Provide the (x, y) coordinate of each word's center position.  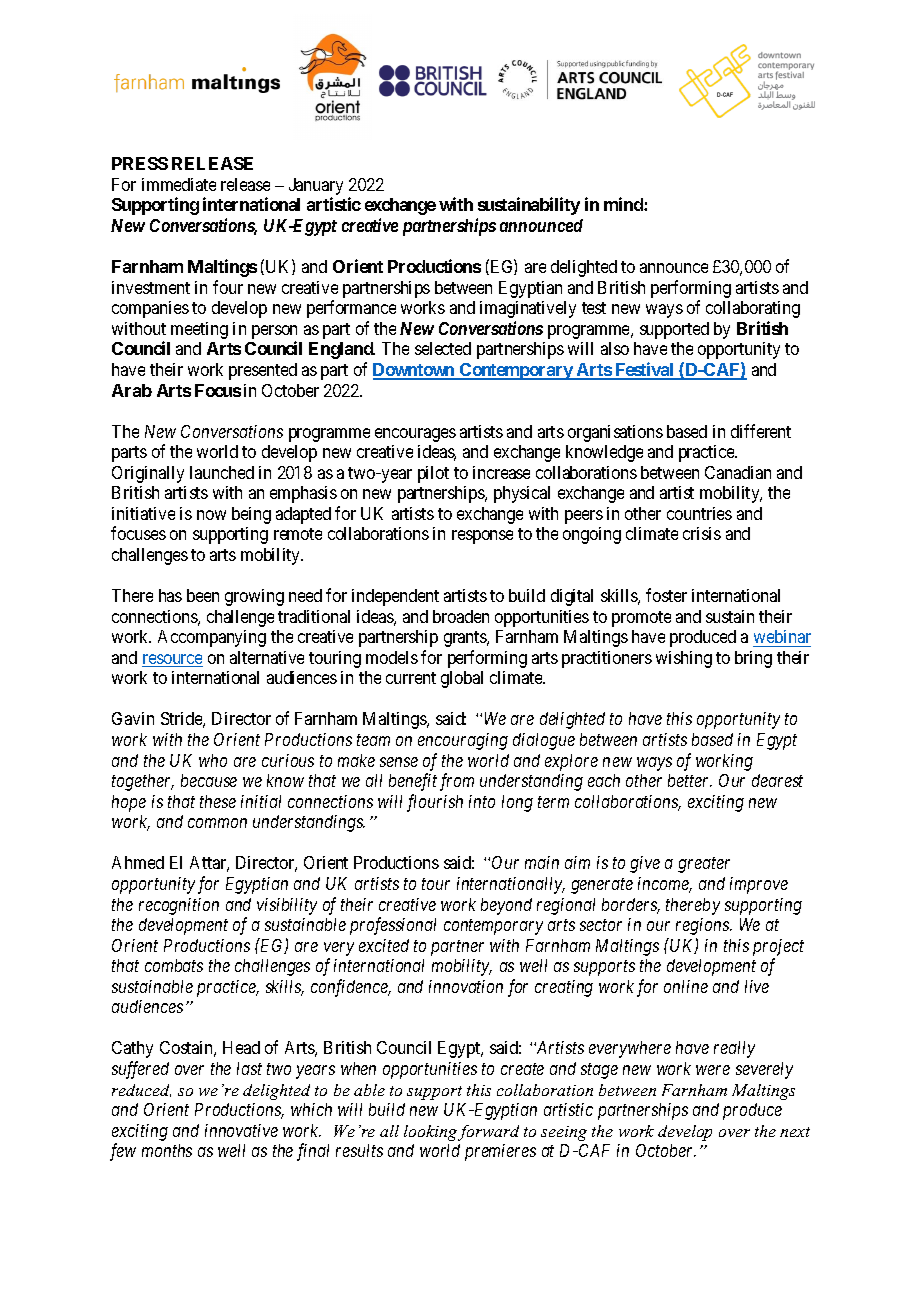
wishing (684, 659)
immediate (179, 184)
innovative (241, 1130)
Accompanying (212, 638)
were (713, 1070)
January (316, 188)
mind (624, 204)
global (462, 679)
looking (430, 1133)
